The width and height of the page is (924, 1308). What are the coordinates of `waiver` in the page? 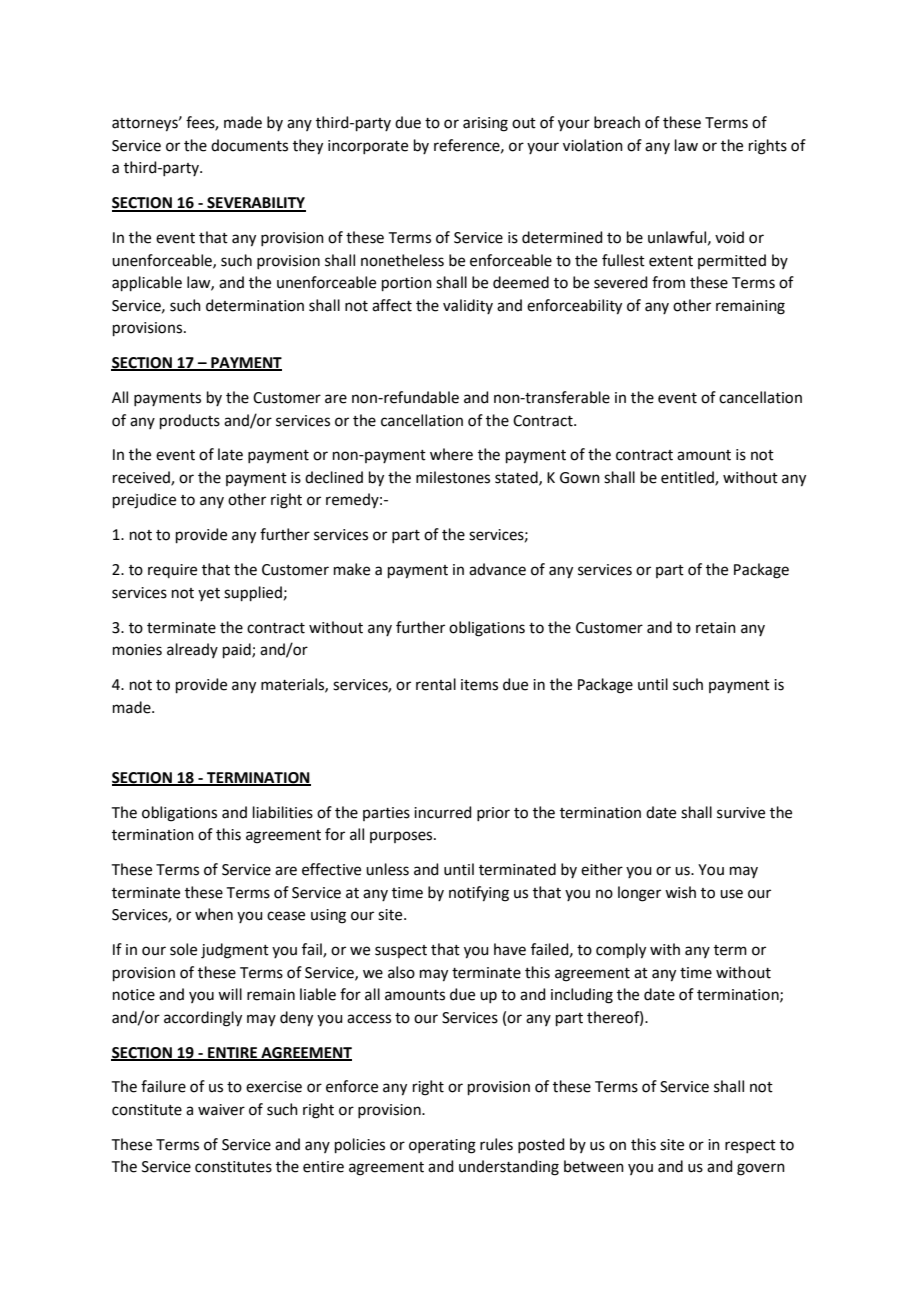 It's located at (221, 1110).
